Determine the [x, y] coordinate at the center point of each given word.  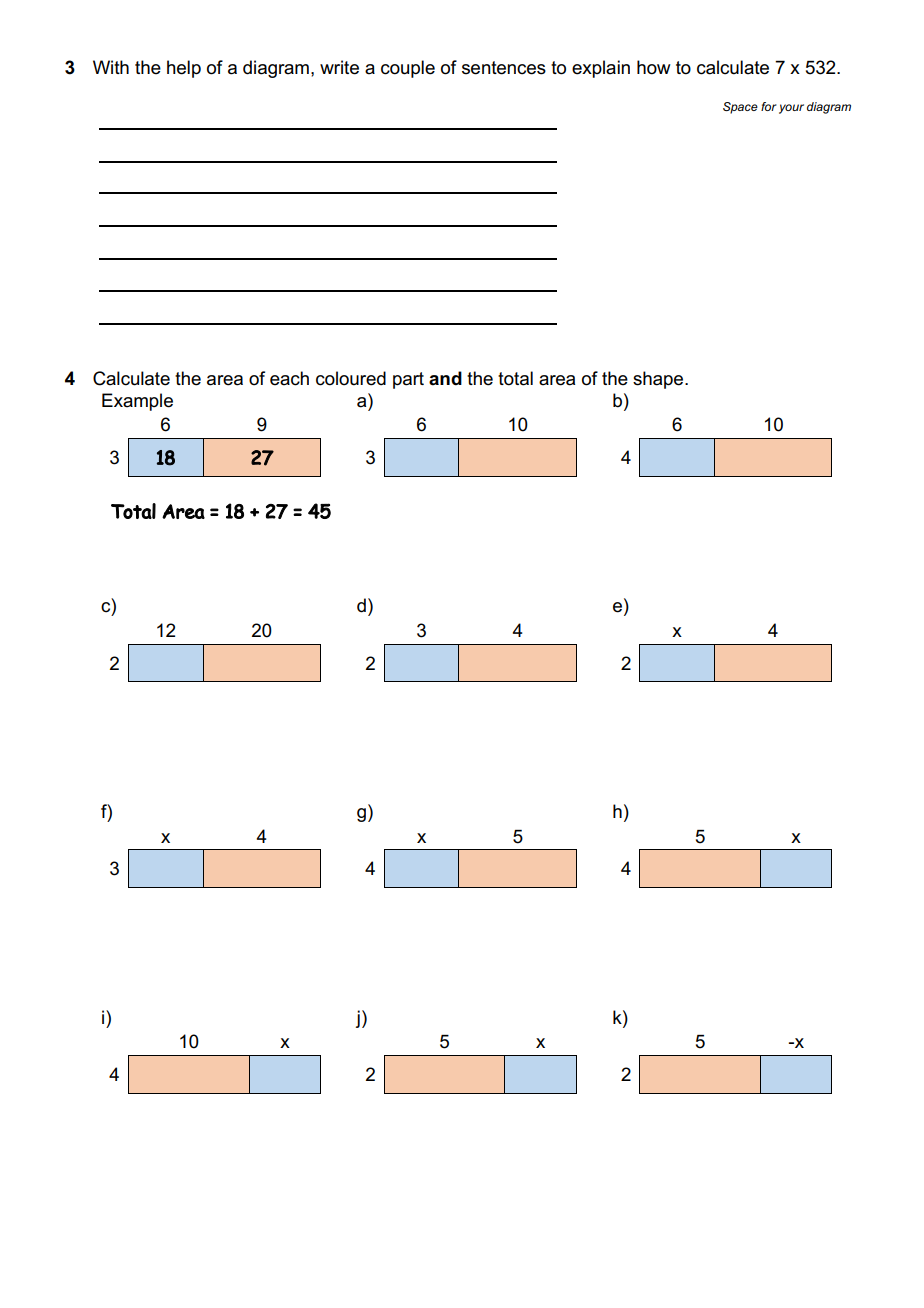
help [184, 69]
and [445, 378]
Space [740, 108]
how [654, 67]
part [408, 380]
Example [137, 402]
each [289, 378]
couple [408, 69]
